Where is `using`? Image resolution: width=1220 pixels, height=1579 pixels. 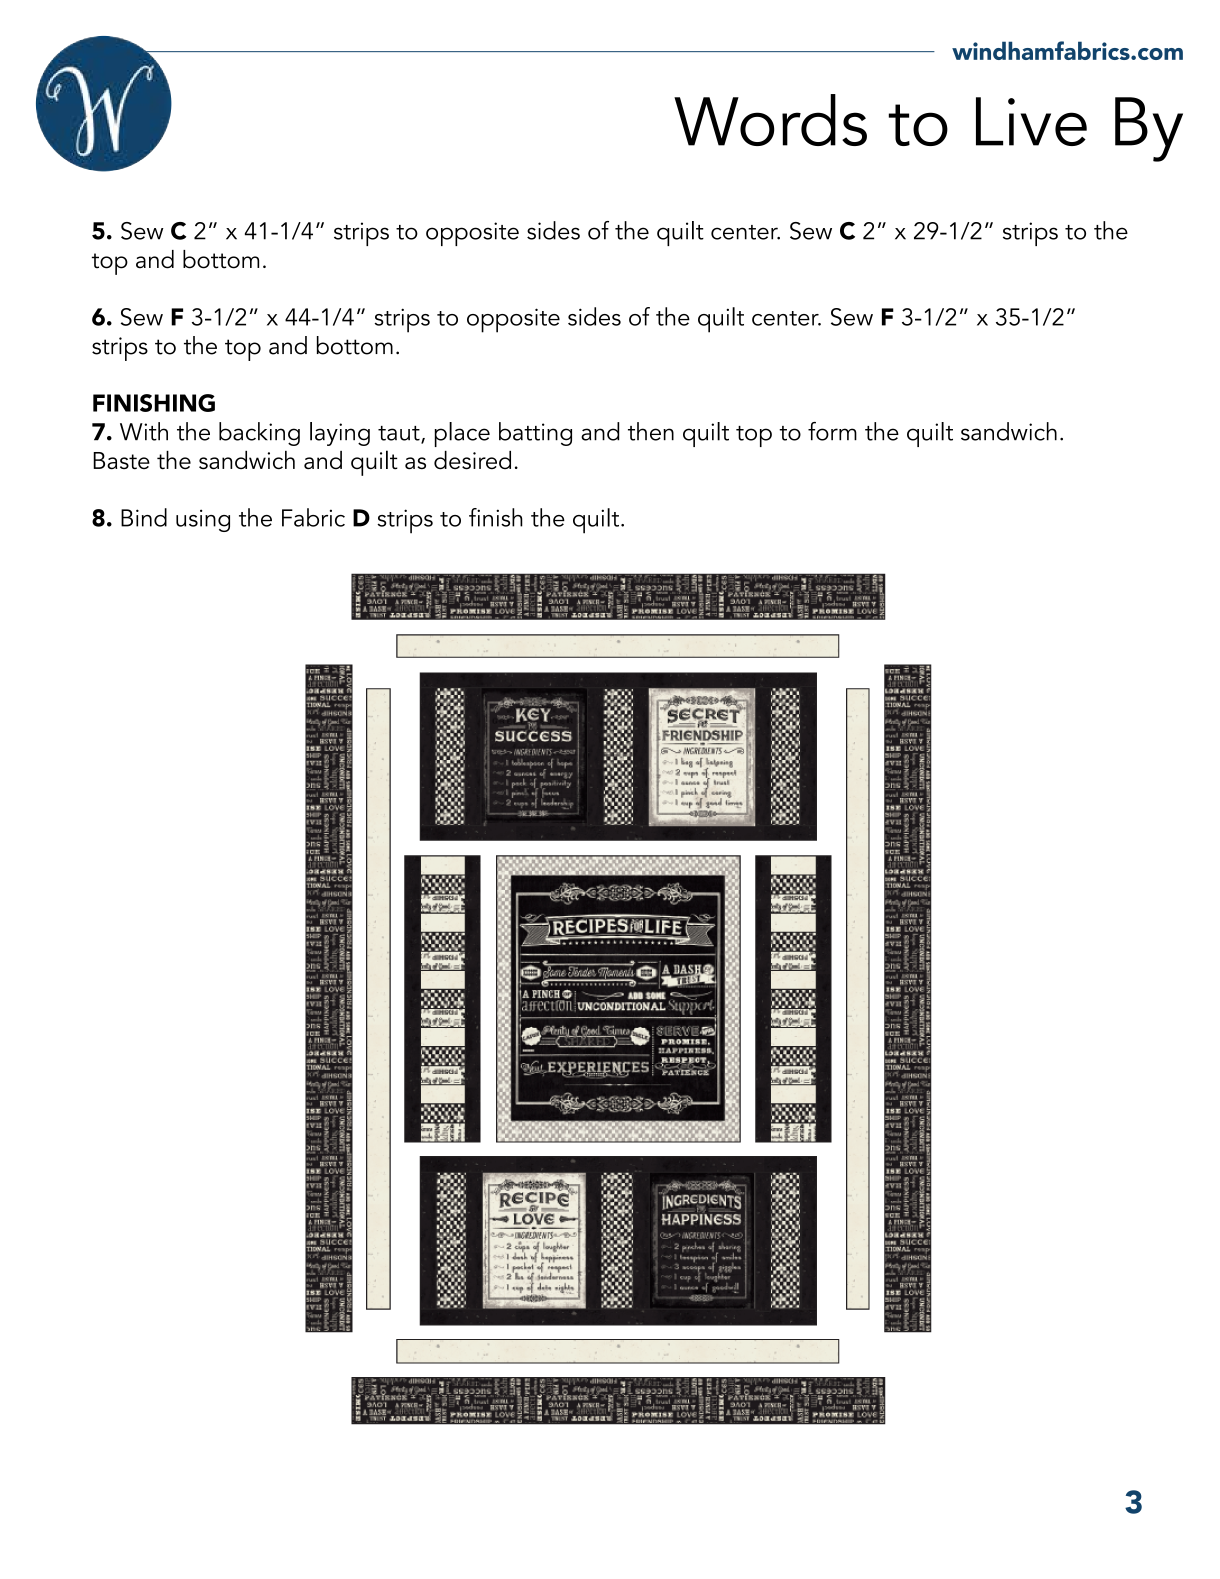 using is located at coordinates (203, 520).
